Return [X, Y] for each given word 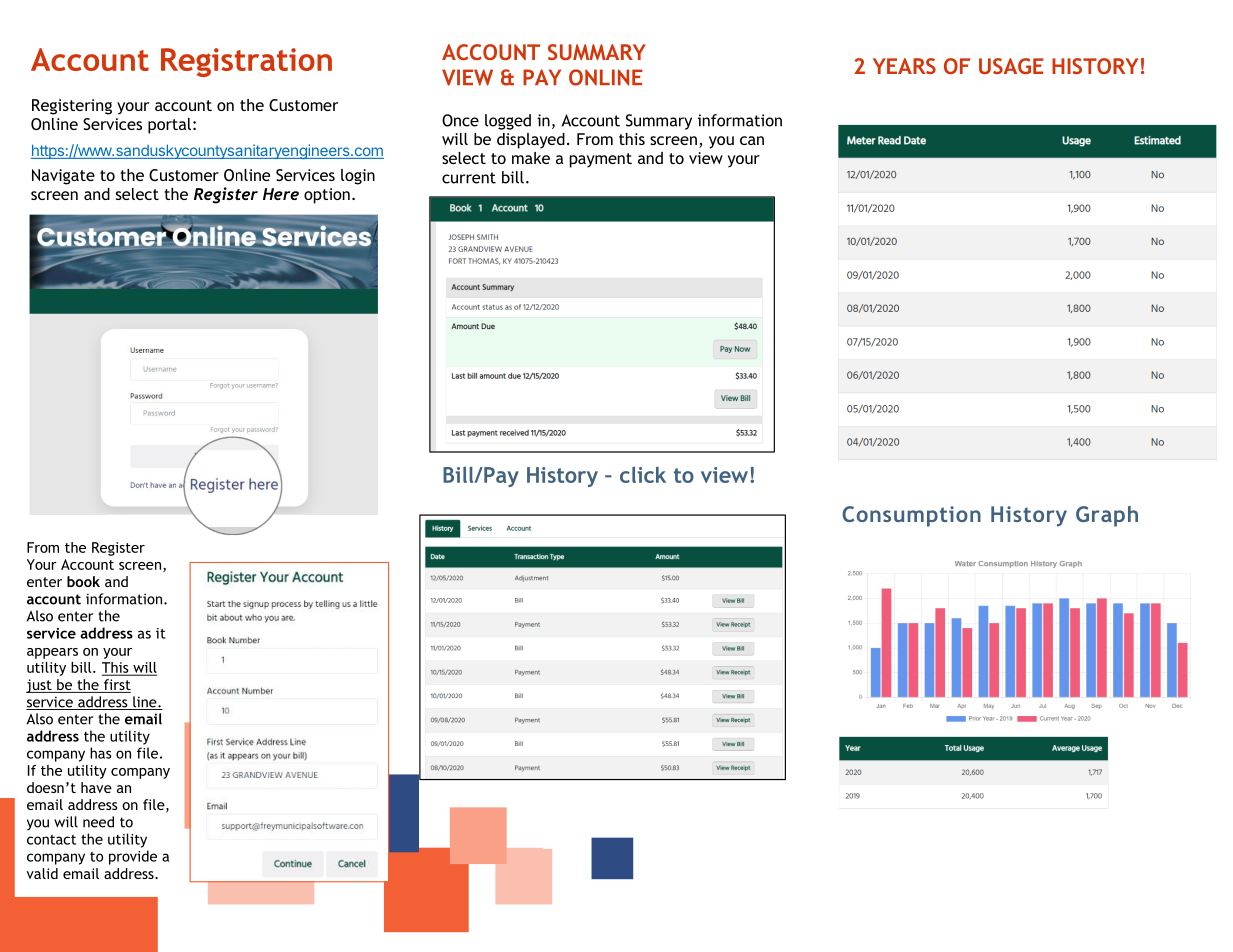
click [643, 474]
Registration [246, 62]
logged [508, 122]
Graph [1107, 516]
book [83, 581]
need [98, 822]
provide [133, 857]
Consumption [911, 516]
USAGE [1011, 66]
